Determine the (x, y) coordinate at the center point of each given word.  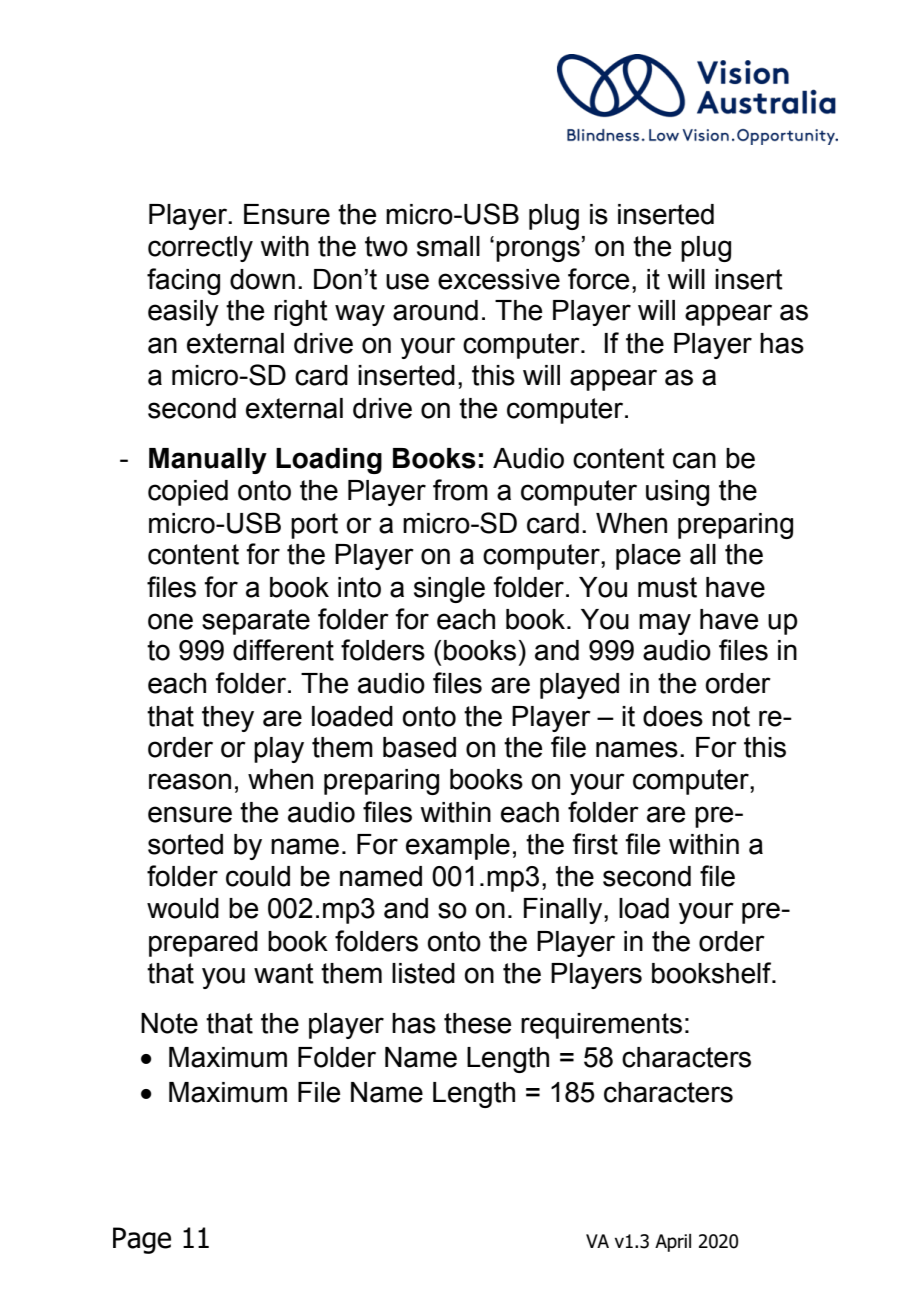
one (170, 621)
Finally (564, 911)
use (407, 281)
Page (142, 1240)
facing (183, 281)
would (183, 908)
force (598, 279)
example (458, 847)
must (667, 587)
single (449, 590)
